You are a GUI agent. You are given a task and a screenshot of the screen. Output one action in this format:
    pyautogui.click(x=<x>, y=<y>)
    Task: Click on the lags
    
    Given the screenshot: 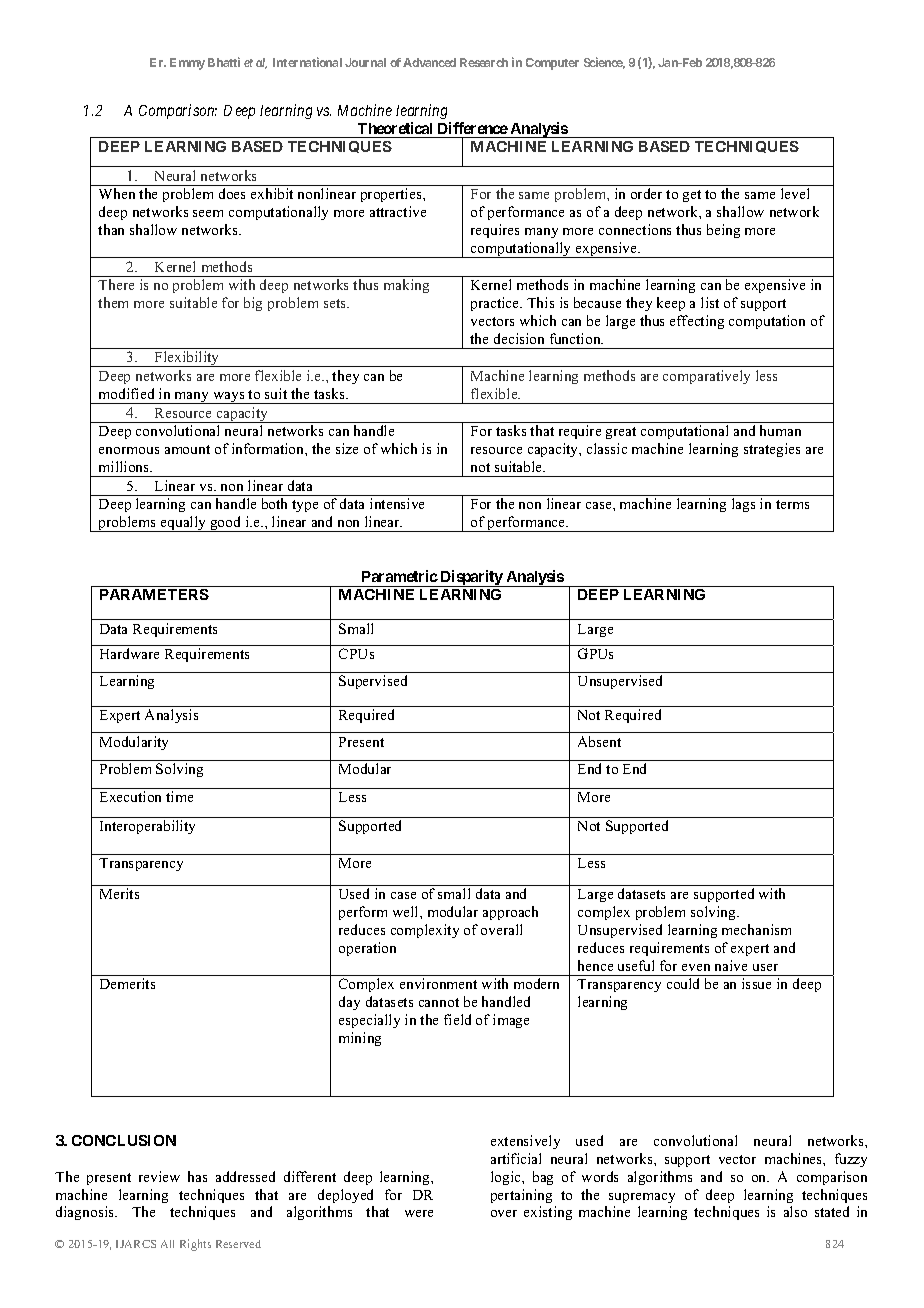 What is the action you would take?
    pyautogui.click(x=743, y=505)
